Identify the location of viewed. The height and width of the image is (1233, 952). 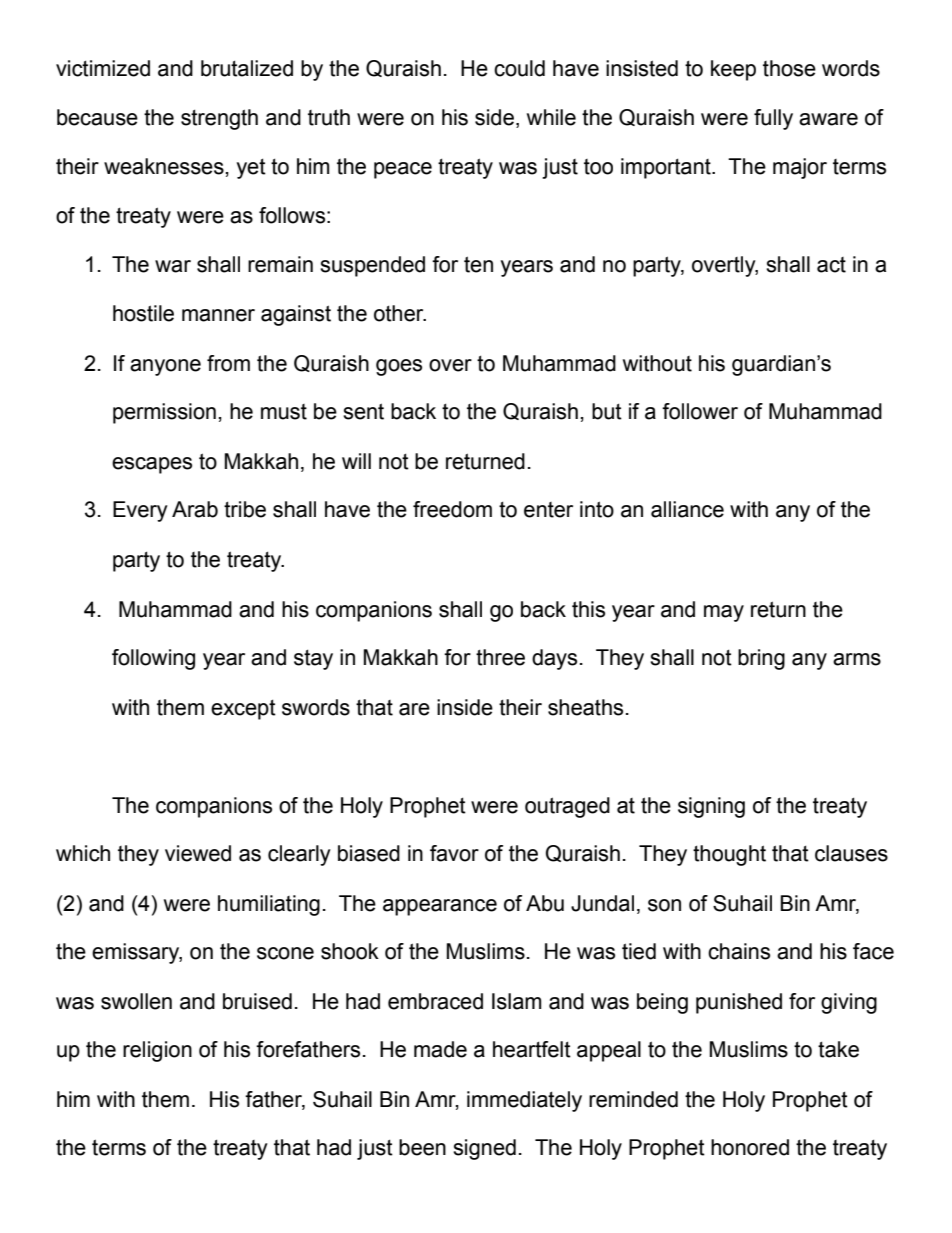
(198, 853).
